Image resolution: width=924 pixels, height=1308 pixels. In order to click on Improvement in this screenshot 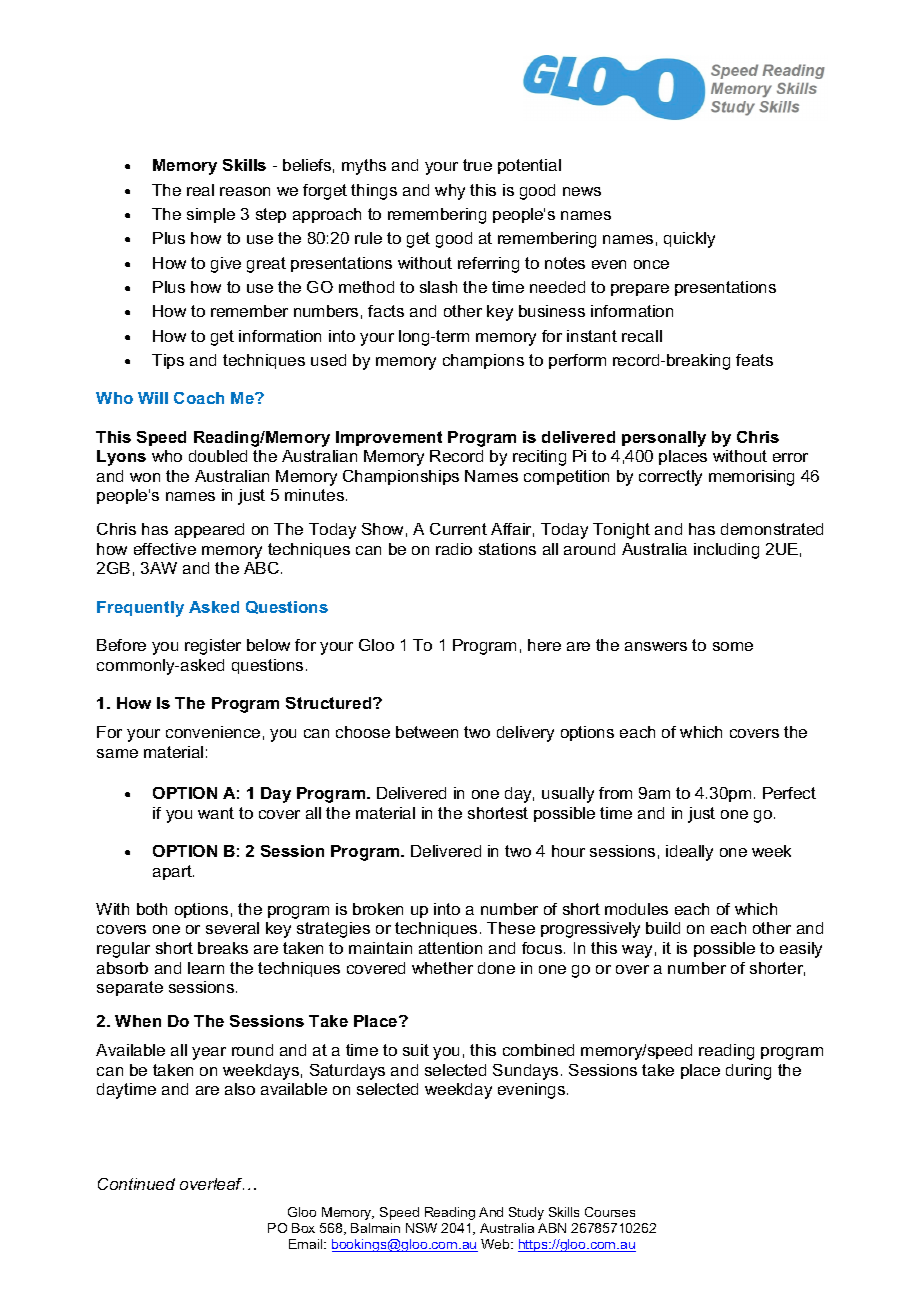, I will do `click(389, 438)`.
